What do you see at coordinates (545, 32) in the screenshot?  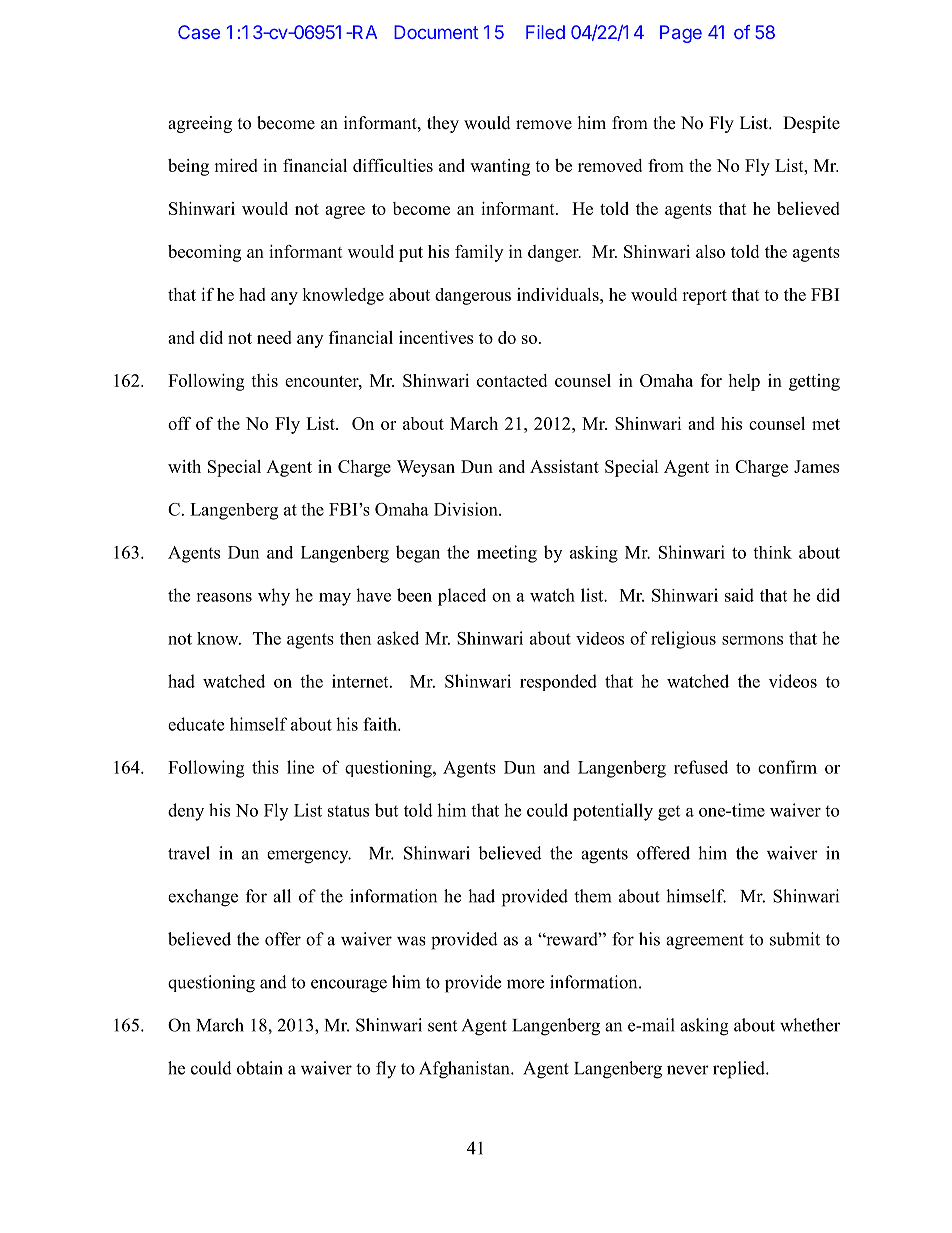 I see `Filed` at bounding box center [545, 32].
